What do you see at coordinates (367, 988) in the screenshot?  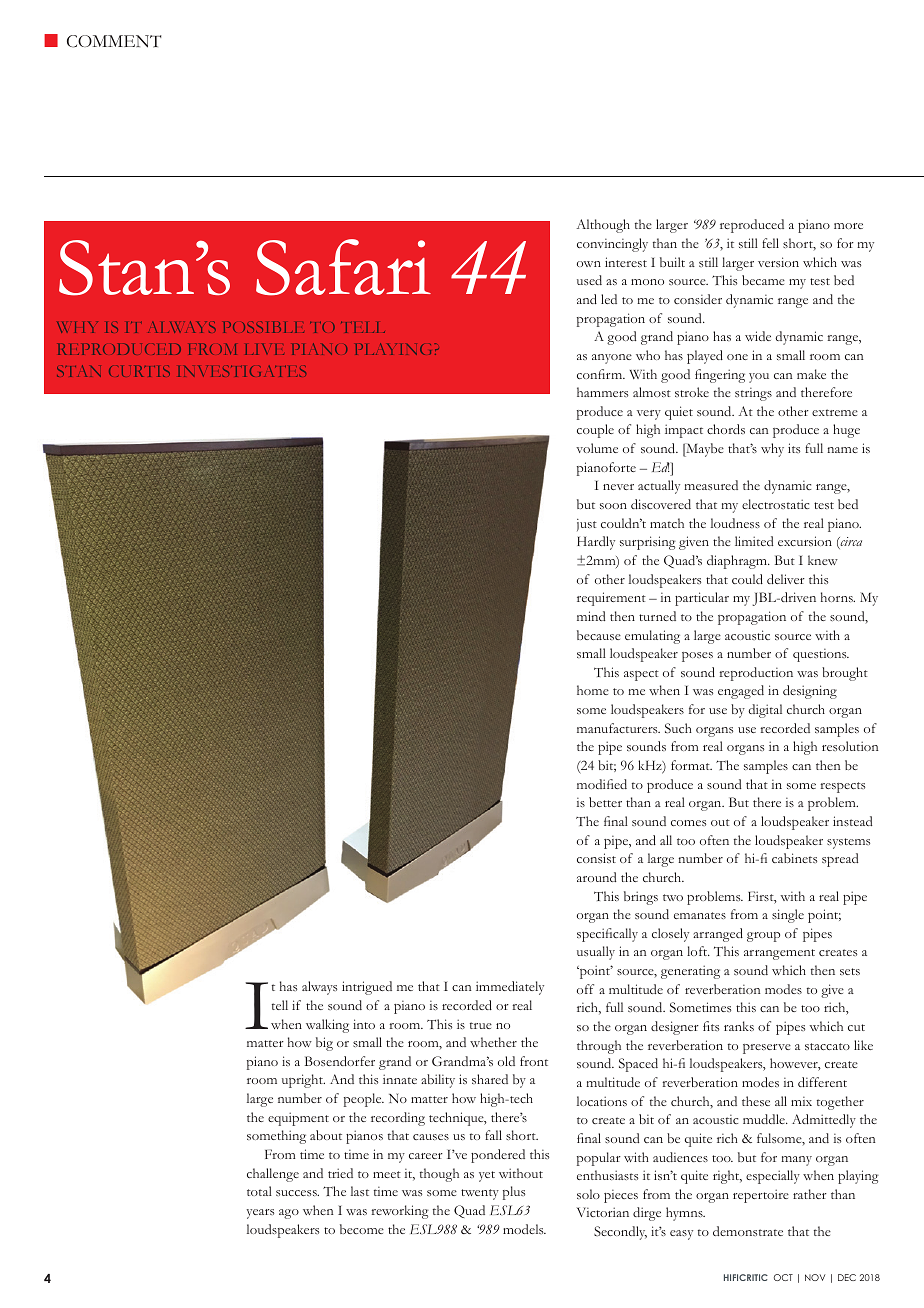 I see `intrigued` at bounding box center [367, 988].
